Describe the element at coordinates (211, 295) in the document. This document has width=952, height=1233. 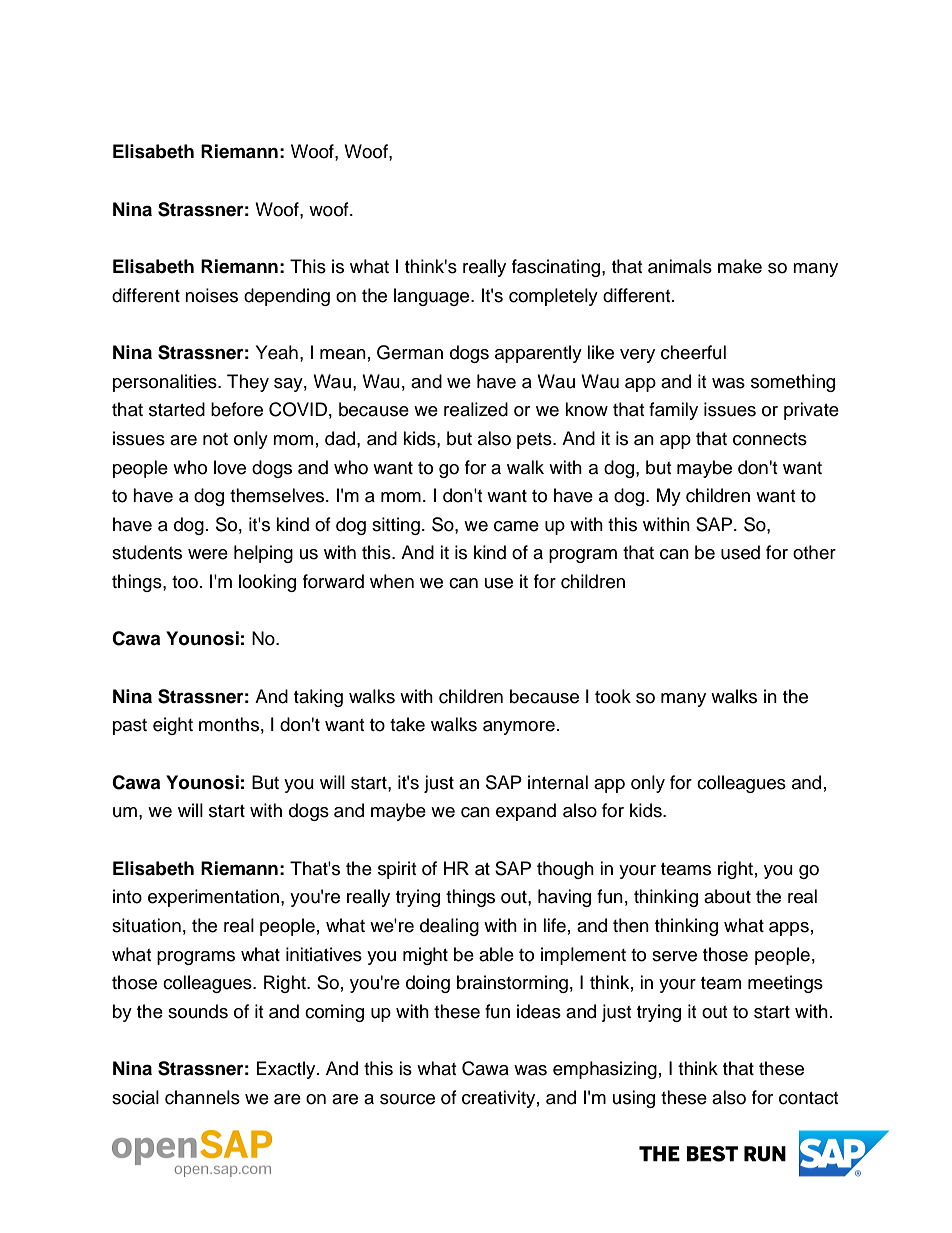
I see `noises` at that location.
